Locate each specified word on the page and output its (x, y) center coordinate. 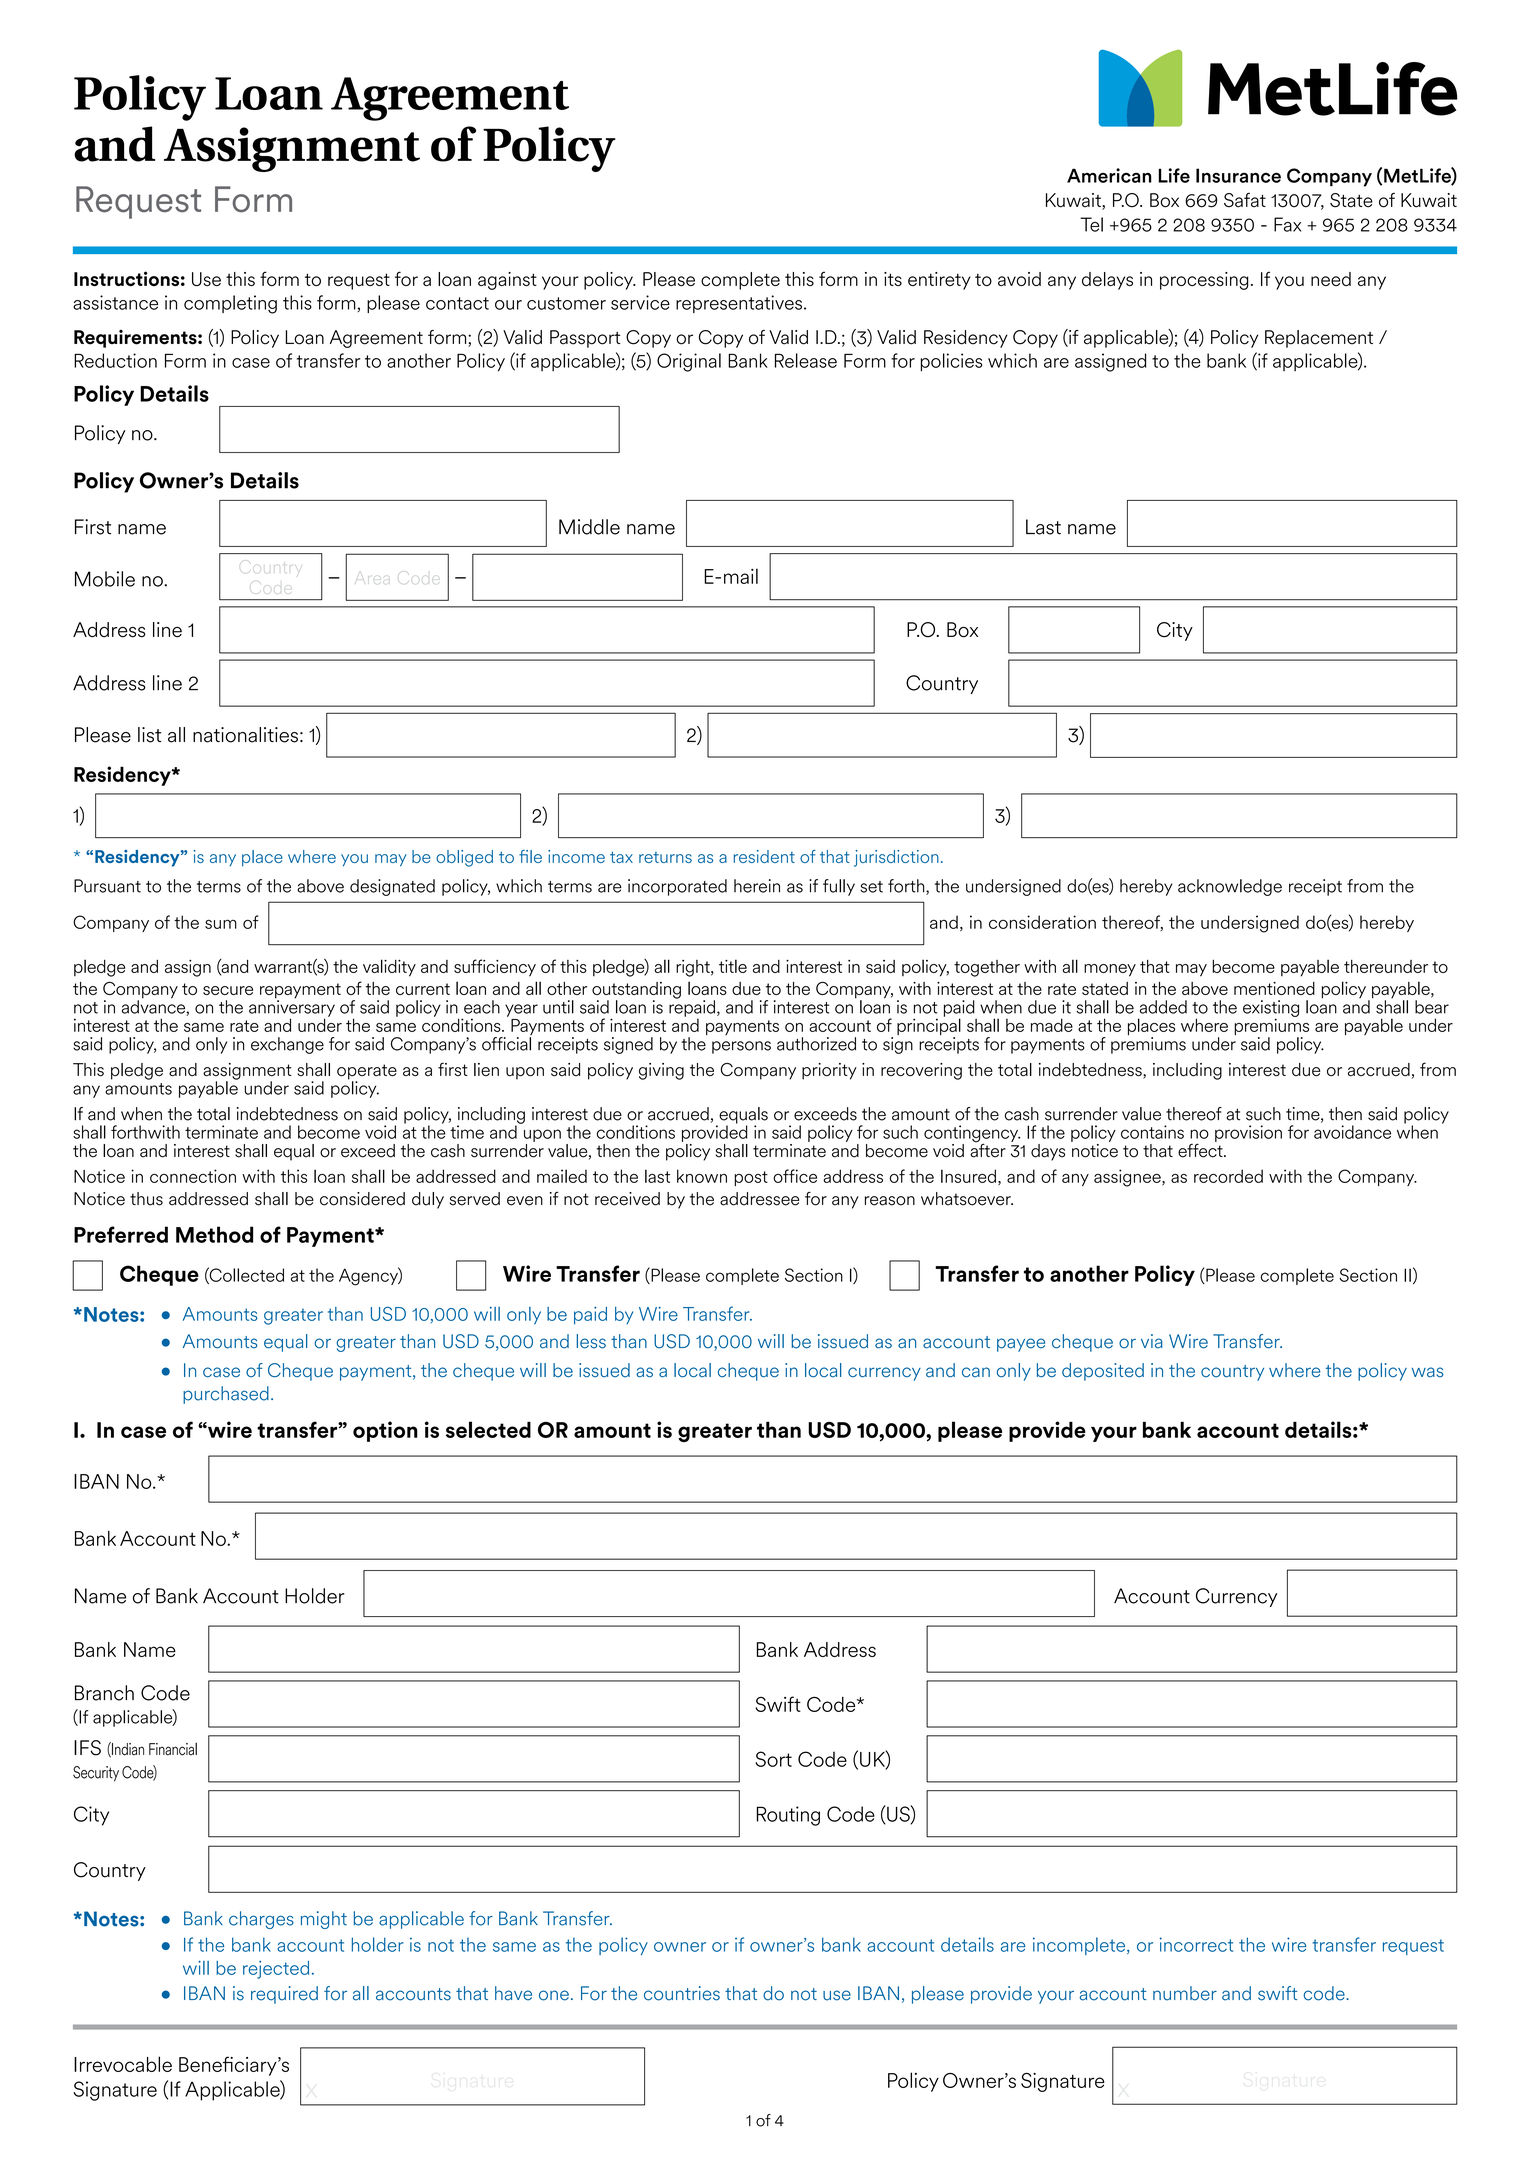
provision (1248, 1133)
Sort (773, 1759)
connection (193, 1176)
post (751, 1178)
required (284, 1995)
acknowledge (1230, 887)
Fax (1287, 224)
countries (682, 1993)
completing (230, 304)
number (1185, 1993)
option (385, 1431)
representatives (739, 304)
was (1428, 1372)
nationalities (245, 735)
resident (764, 856)
